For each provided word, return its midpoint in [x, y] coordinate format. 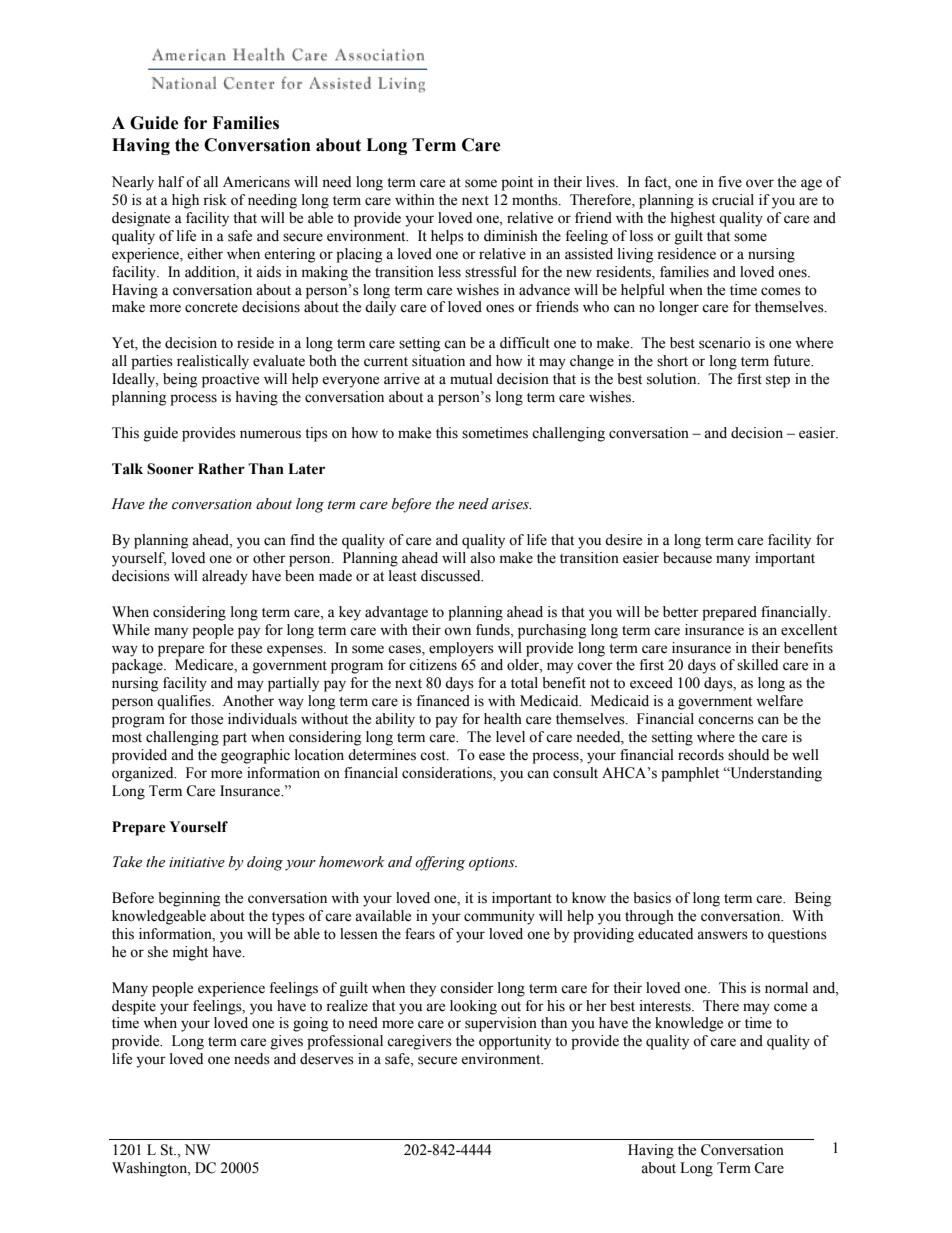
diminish [511, 236]
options [493, 864]
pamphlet [690, 774]
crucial [733, 200]
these [246, 648]
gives [287, 1042]
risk [215, 200]
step [778, 381]
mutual [471, 379]
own [457, 631]
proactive [230, 380]
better [681, 612]
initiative [197, 862]
